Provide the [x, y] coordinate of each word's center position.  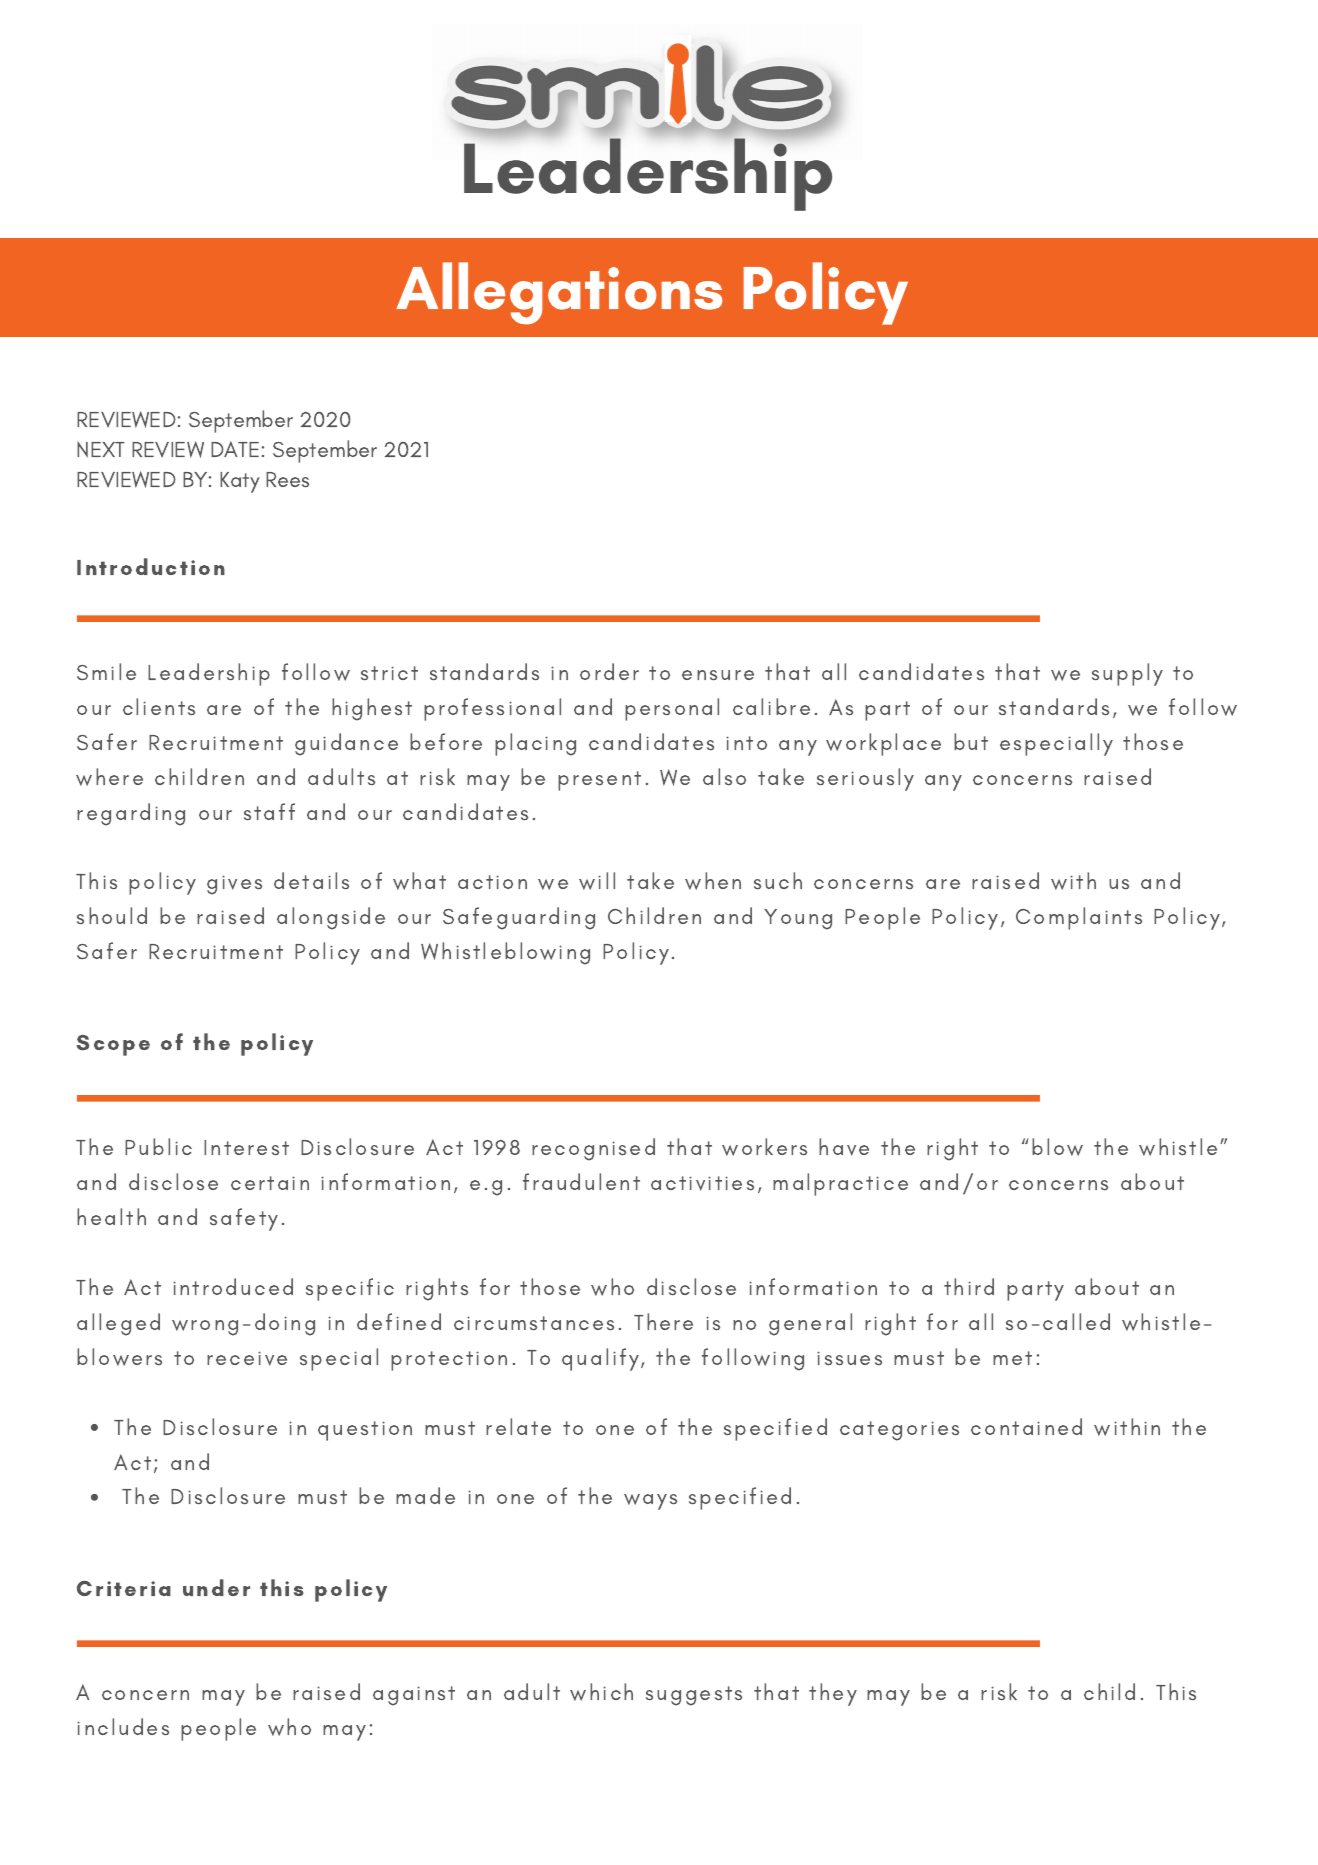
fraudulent [581, 1181]
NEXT [101, 449]
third [969, 1286]
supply [1127, 674]
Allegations [559, 293]
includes [123, 1727]
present [599, 781]
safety [244, 1219]
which [601, 1692]
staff [269, 812]
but [971, 741]
